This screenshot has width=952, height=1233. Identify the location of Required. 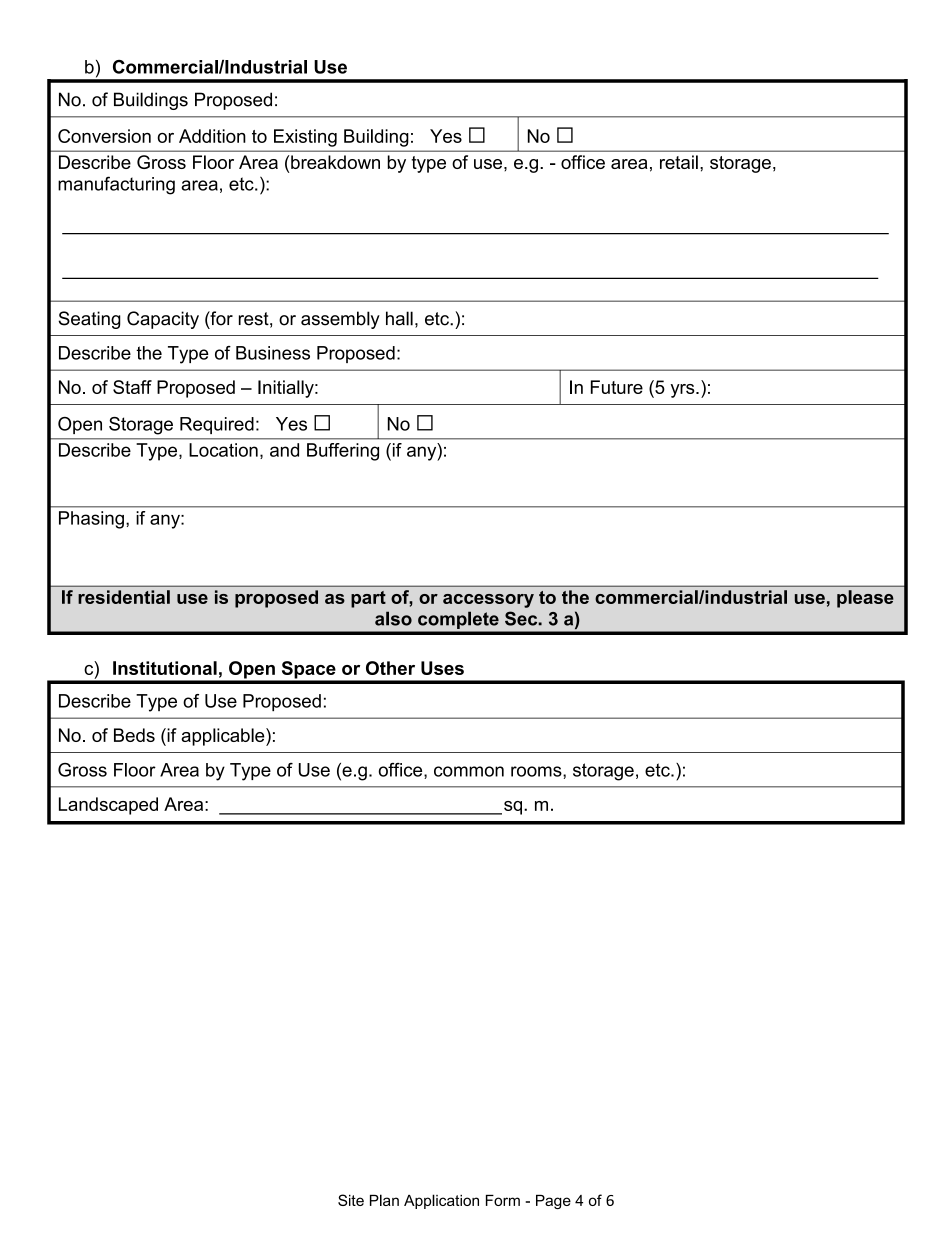
(217, 425).
